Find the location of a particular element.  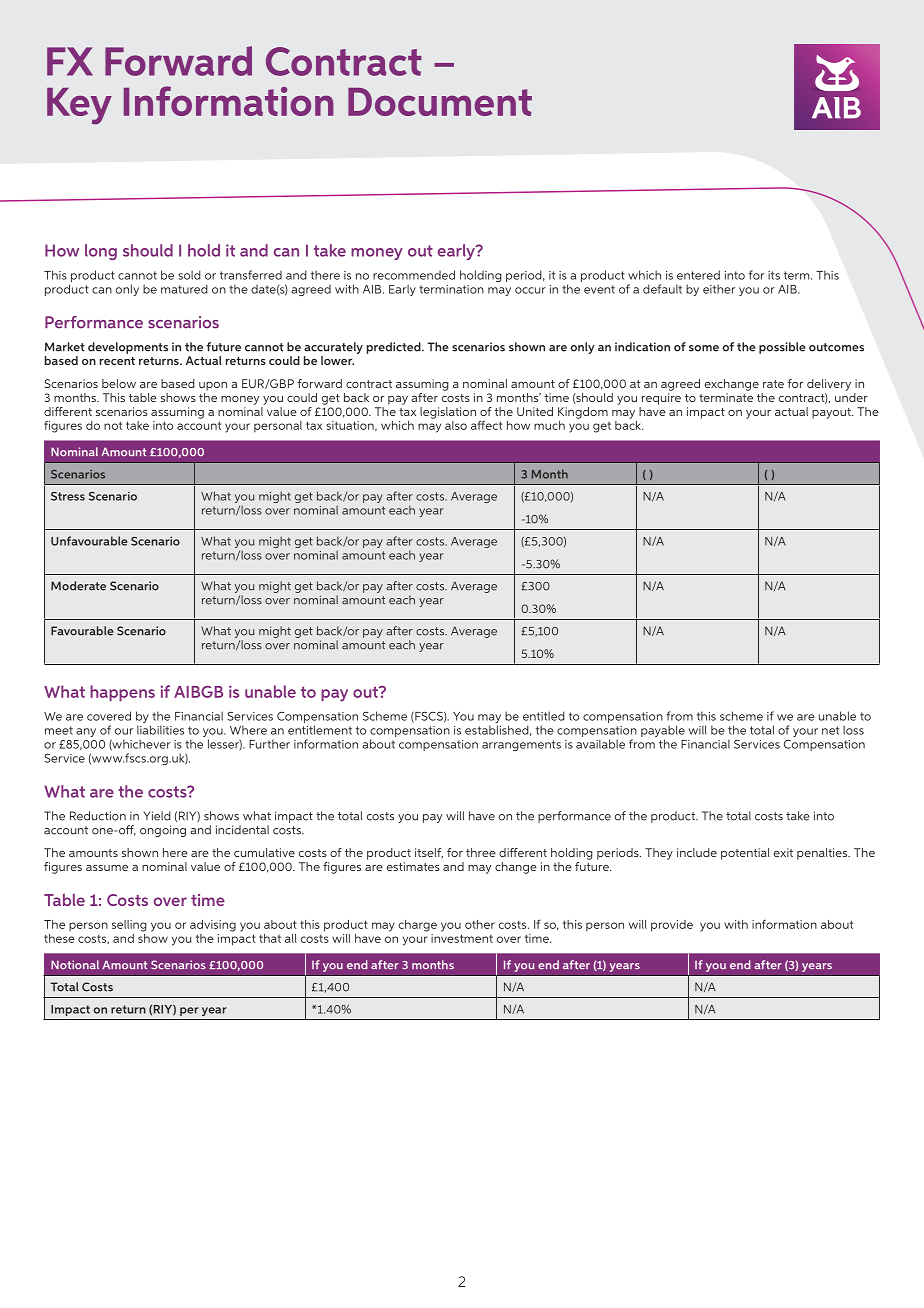

Key is located at coordinates (79, 106).
